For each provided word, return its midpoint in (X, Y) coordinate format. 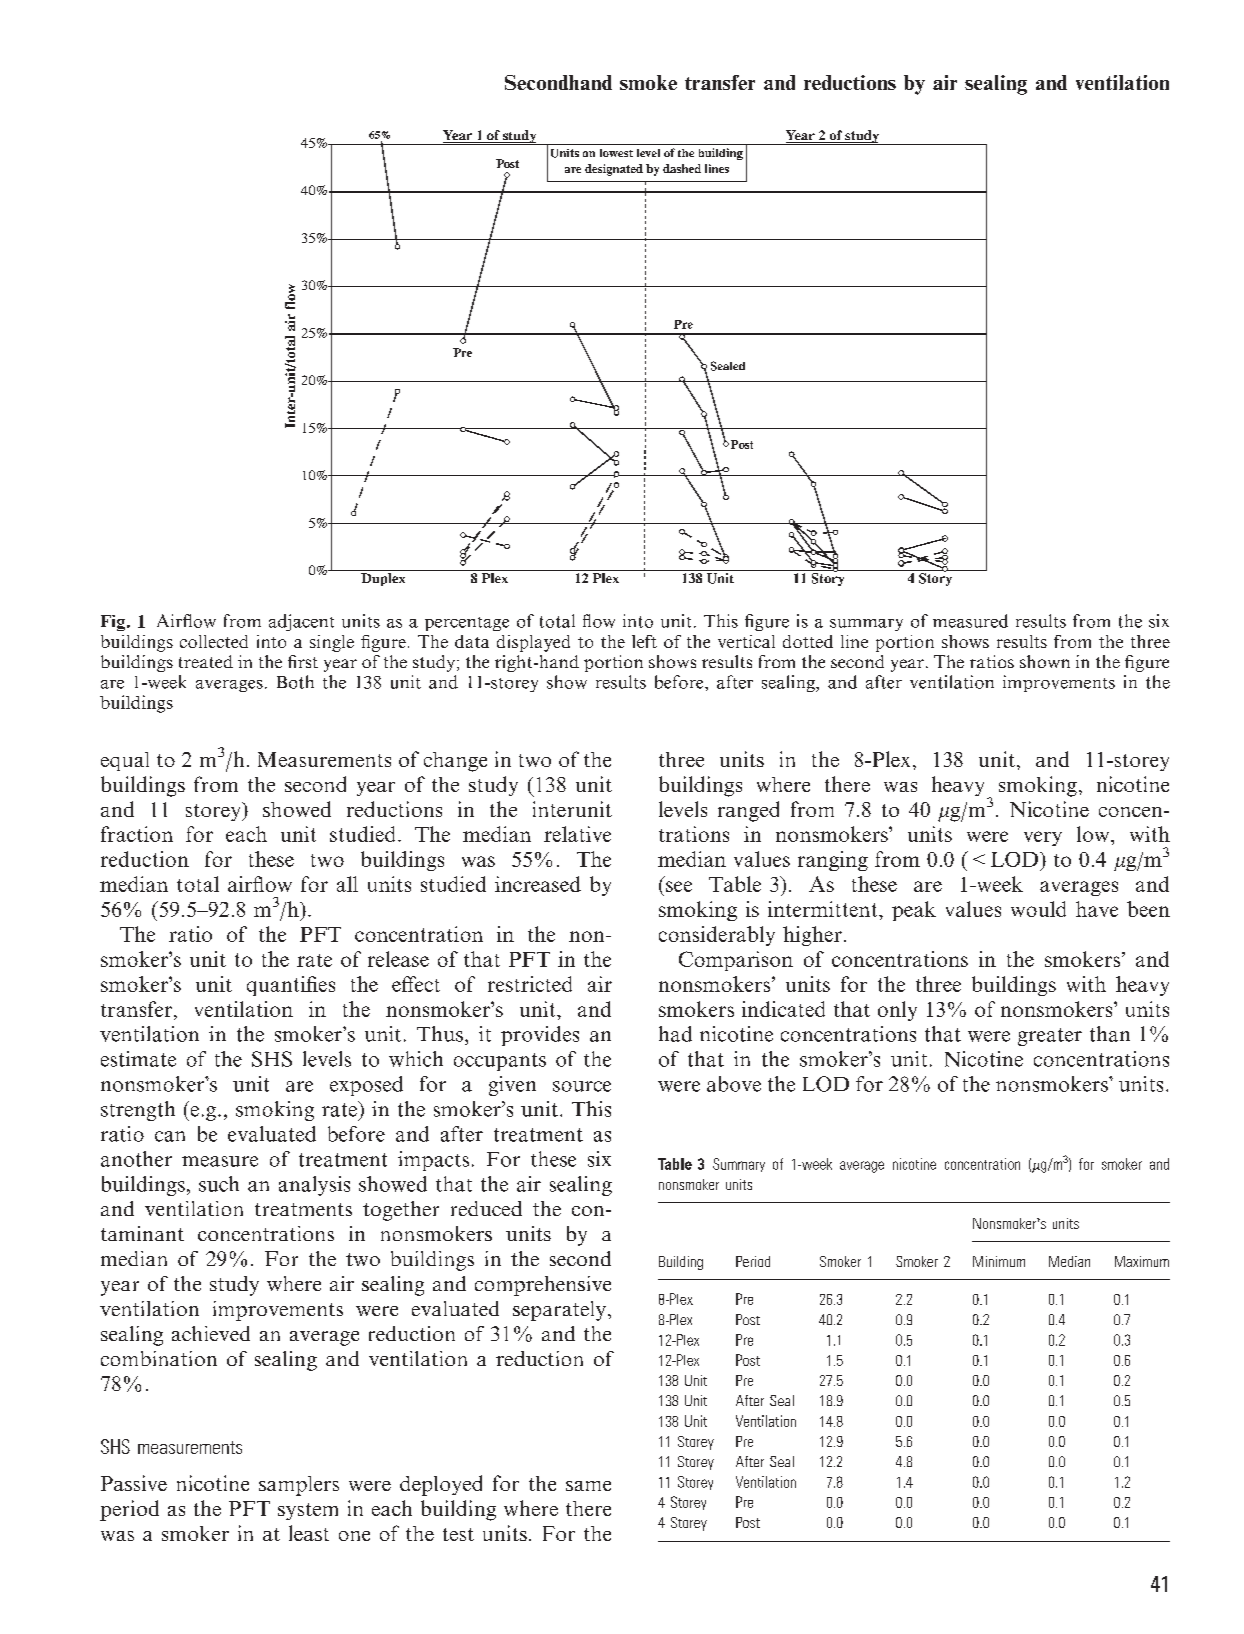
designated (614, 170)
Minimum (999, 1261)
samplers (299, 1486)
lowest (616, 153)
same (588, 1486)
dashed (682, 168)
